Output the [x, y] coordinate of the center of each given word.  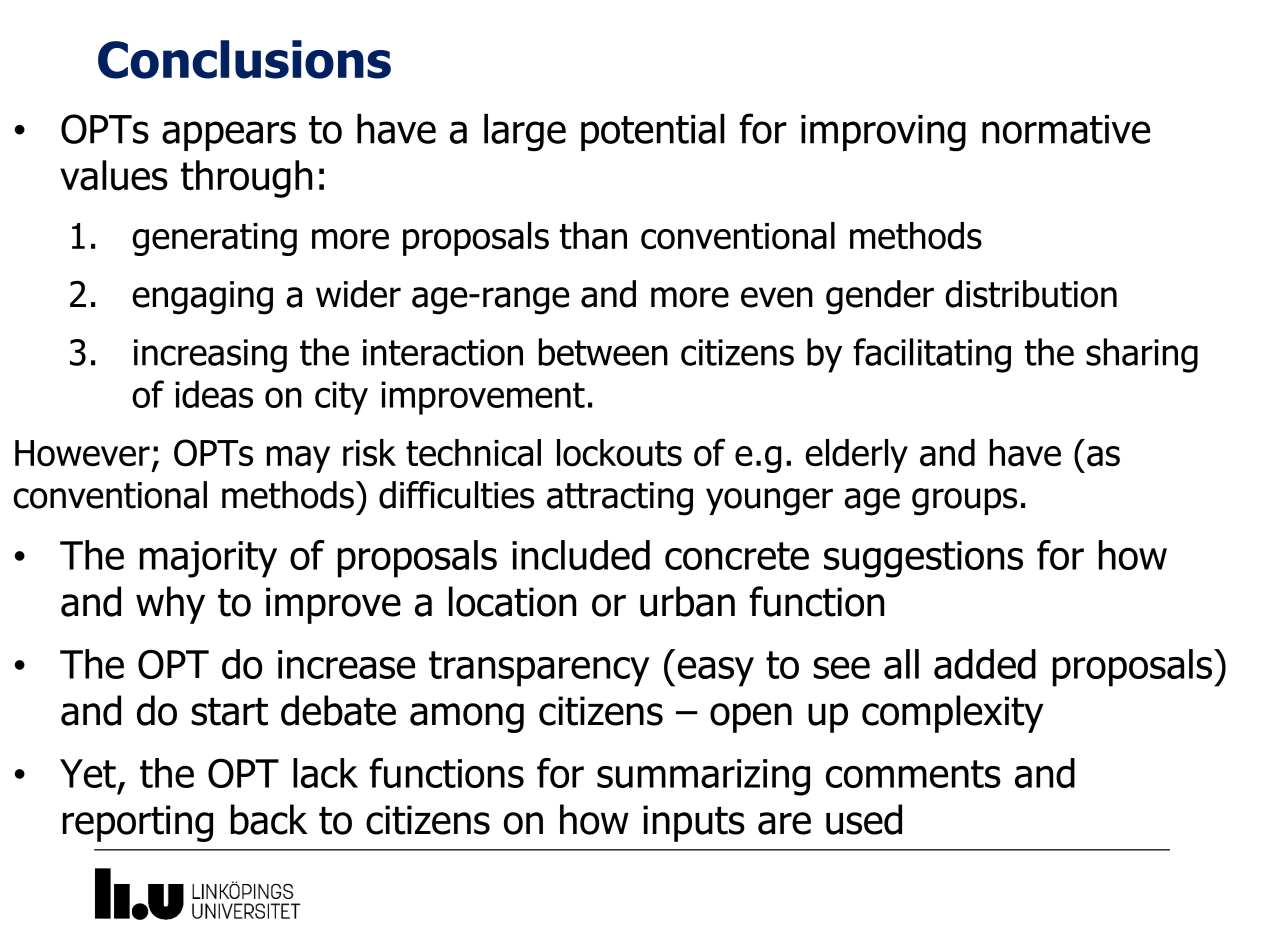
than [593, 236]
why [170, 605]
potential [653, 132]
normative [1066, 129]
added [985, 664]
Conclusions [244, 59]
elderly [856, 456]
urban [687, 601]
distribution [1031, 294]
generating [214, 239]
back [269, 819]
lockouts [619, 453]
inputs [694, 823]
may [298, 459]
